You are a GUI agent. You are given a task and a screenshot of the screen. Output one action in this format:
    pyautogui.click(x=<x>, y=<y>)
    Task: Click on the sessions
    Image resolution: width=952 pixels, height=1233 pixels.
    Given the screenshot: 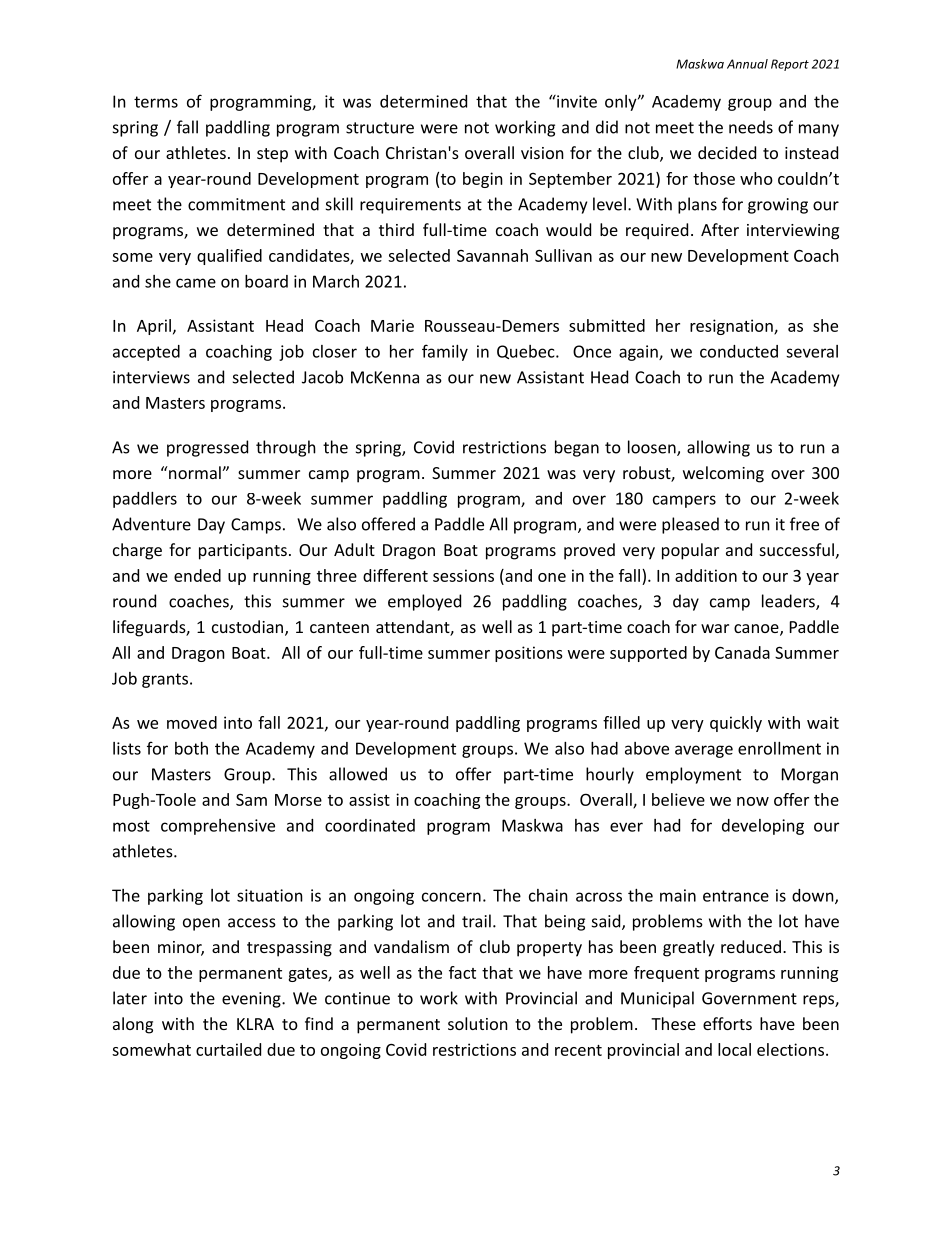 What is the action you would take?
    pyautogui.click(x=463, y=575)
